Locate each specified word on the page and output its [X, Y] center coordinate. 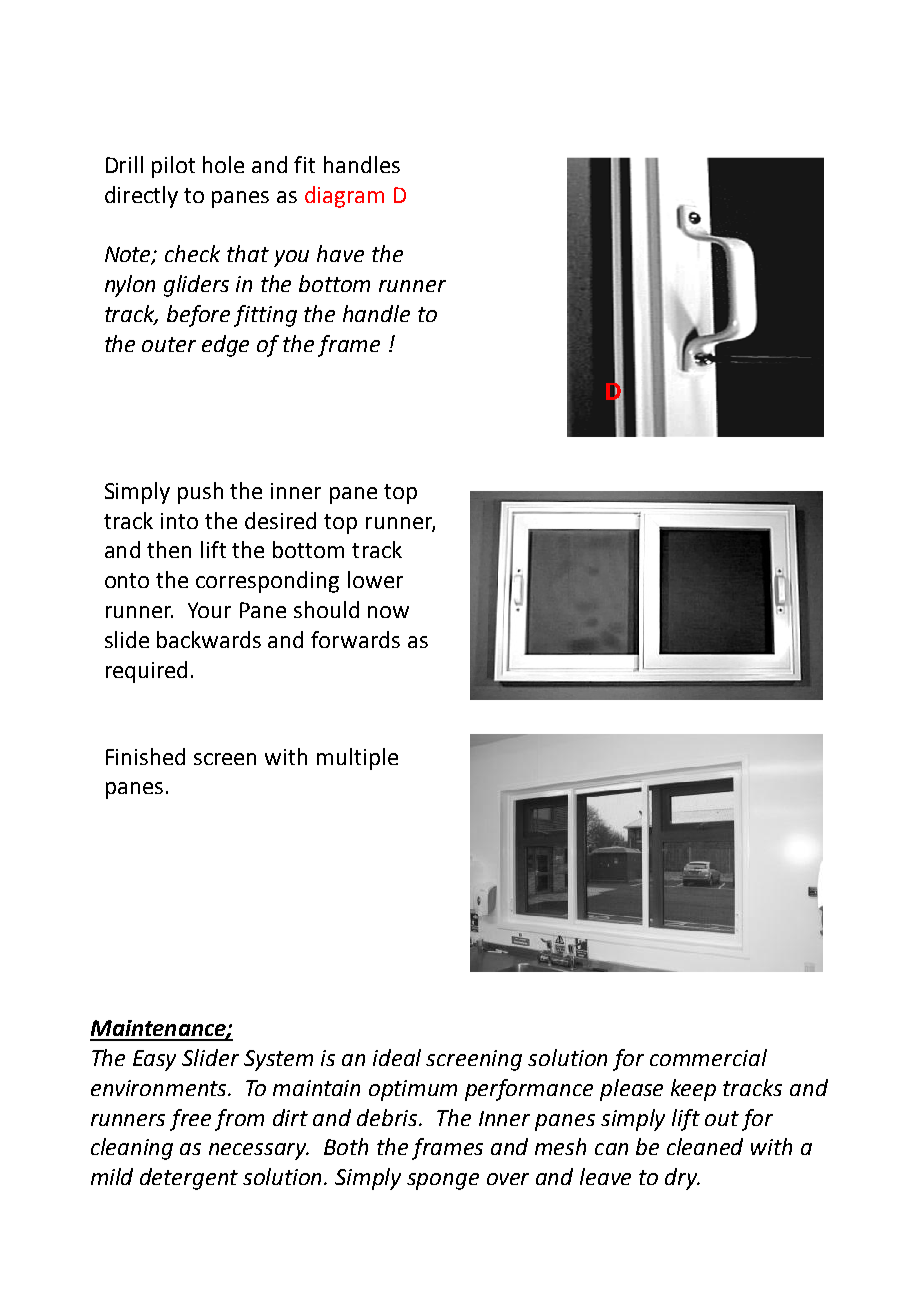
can [611, 1149]
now [388, 612]
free [190, 1120]
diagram [344, 197]
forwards [355, 639]
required [146, 672]
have [340, 253]
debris [389, 1117]
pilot [173, 167]
